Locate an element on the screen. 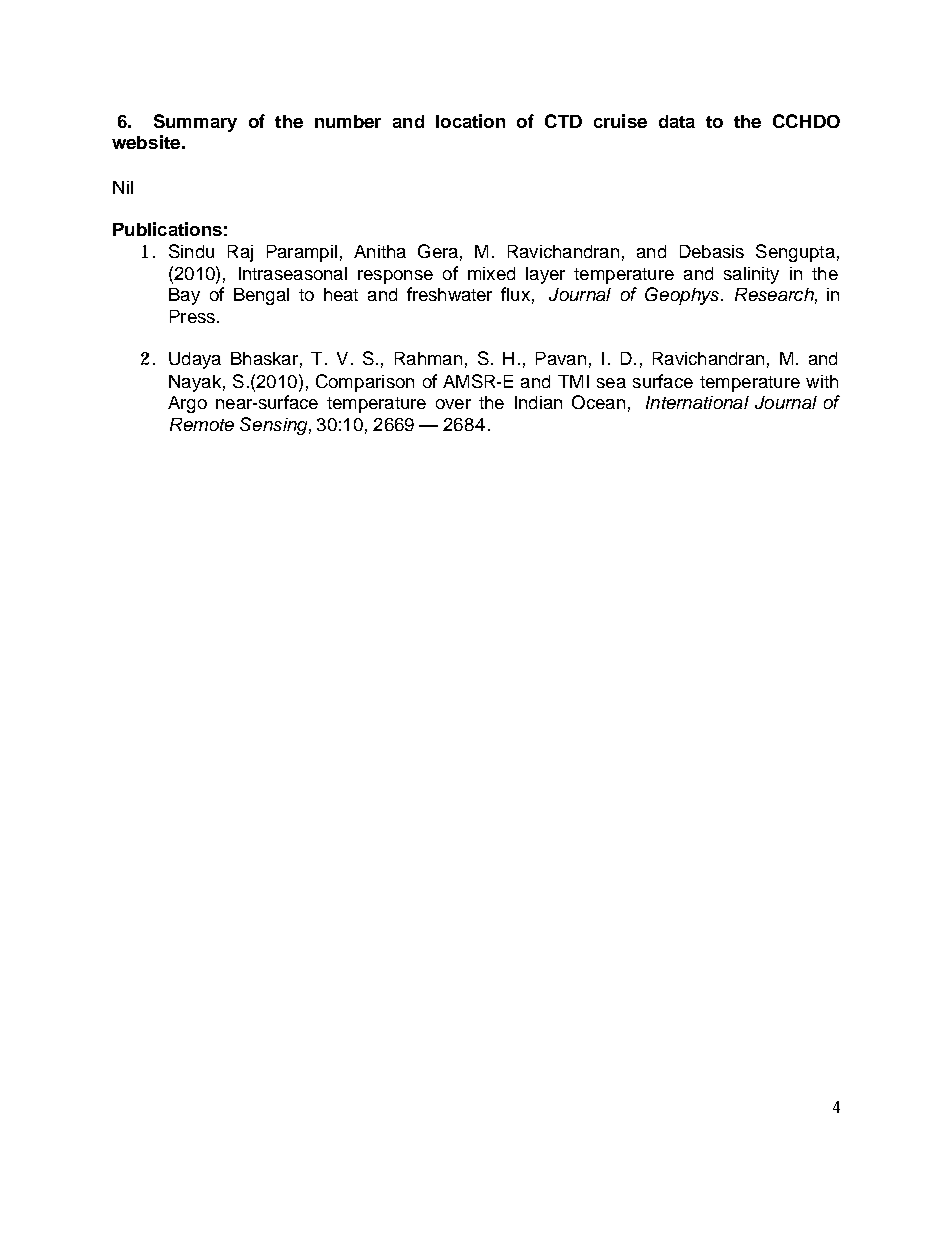  Summary is located at coordinates (195, 123).
